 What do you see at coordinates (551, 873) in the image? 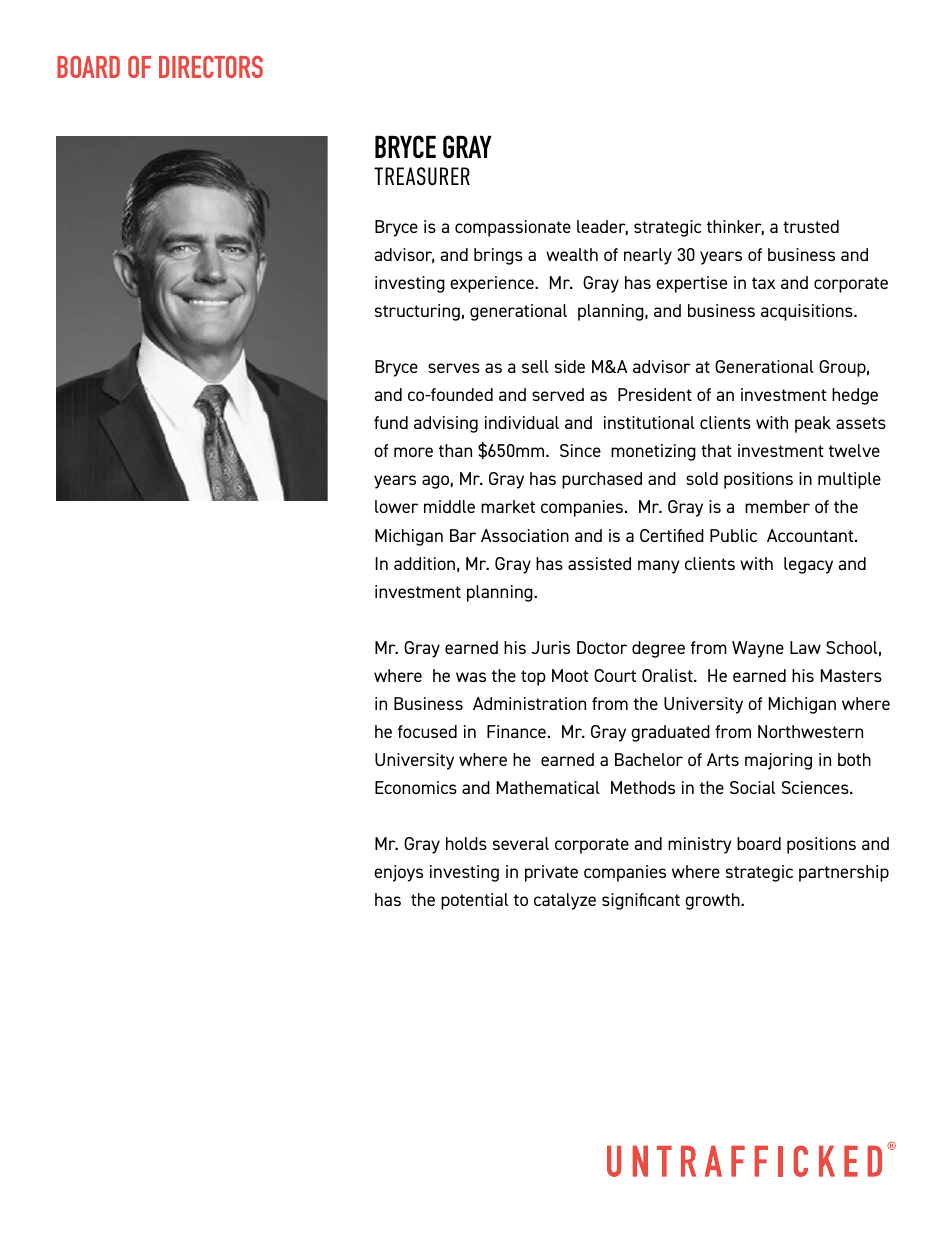
I see `private` at bounding box center [551, 873].
